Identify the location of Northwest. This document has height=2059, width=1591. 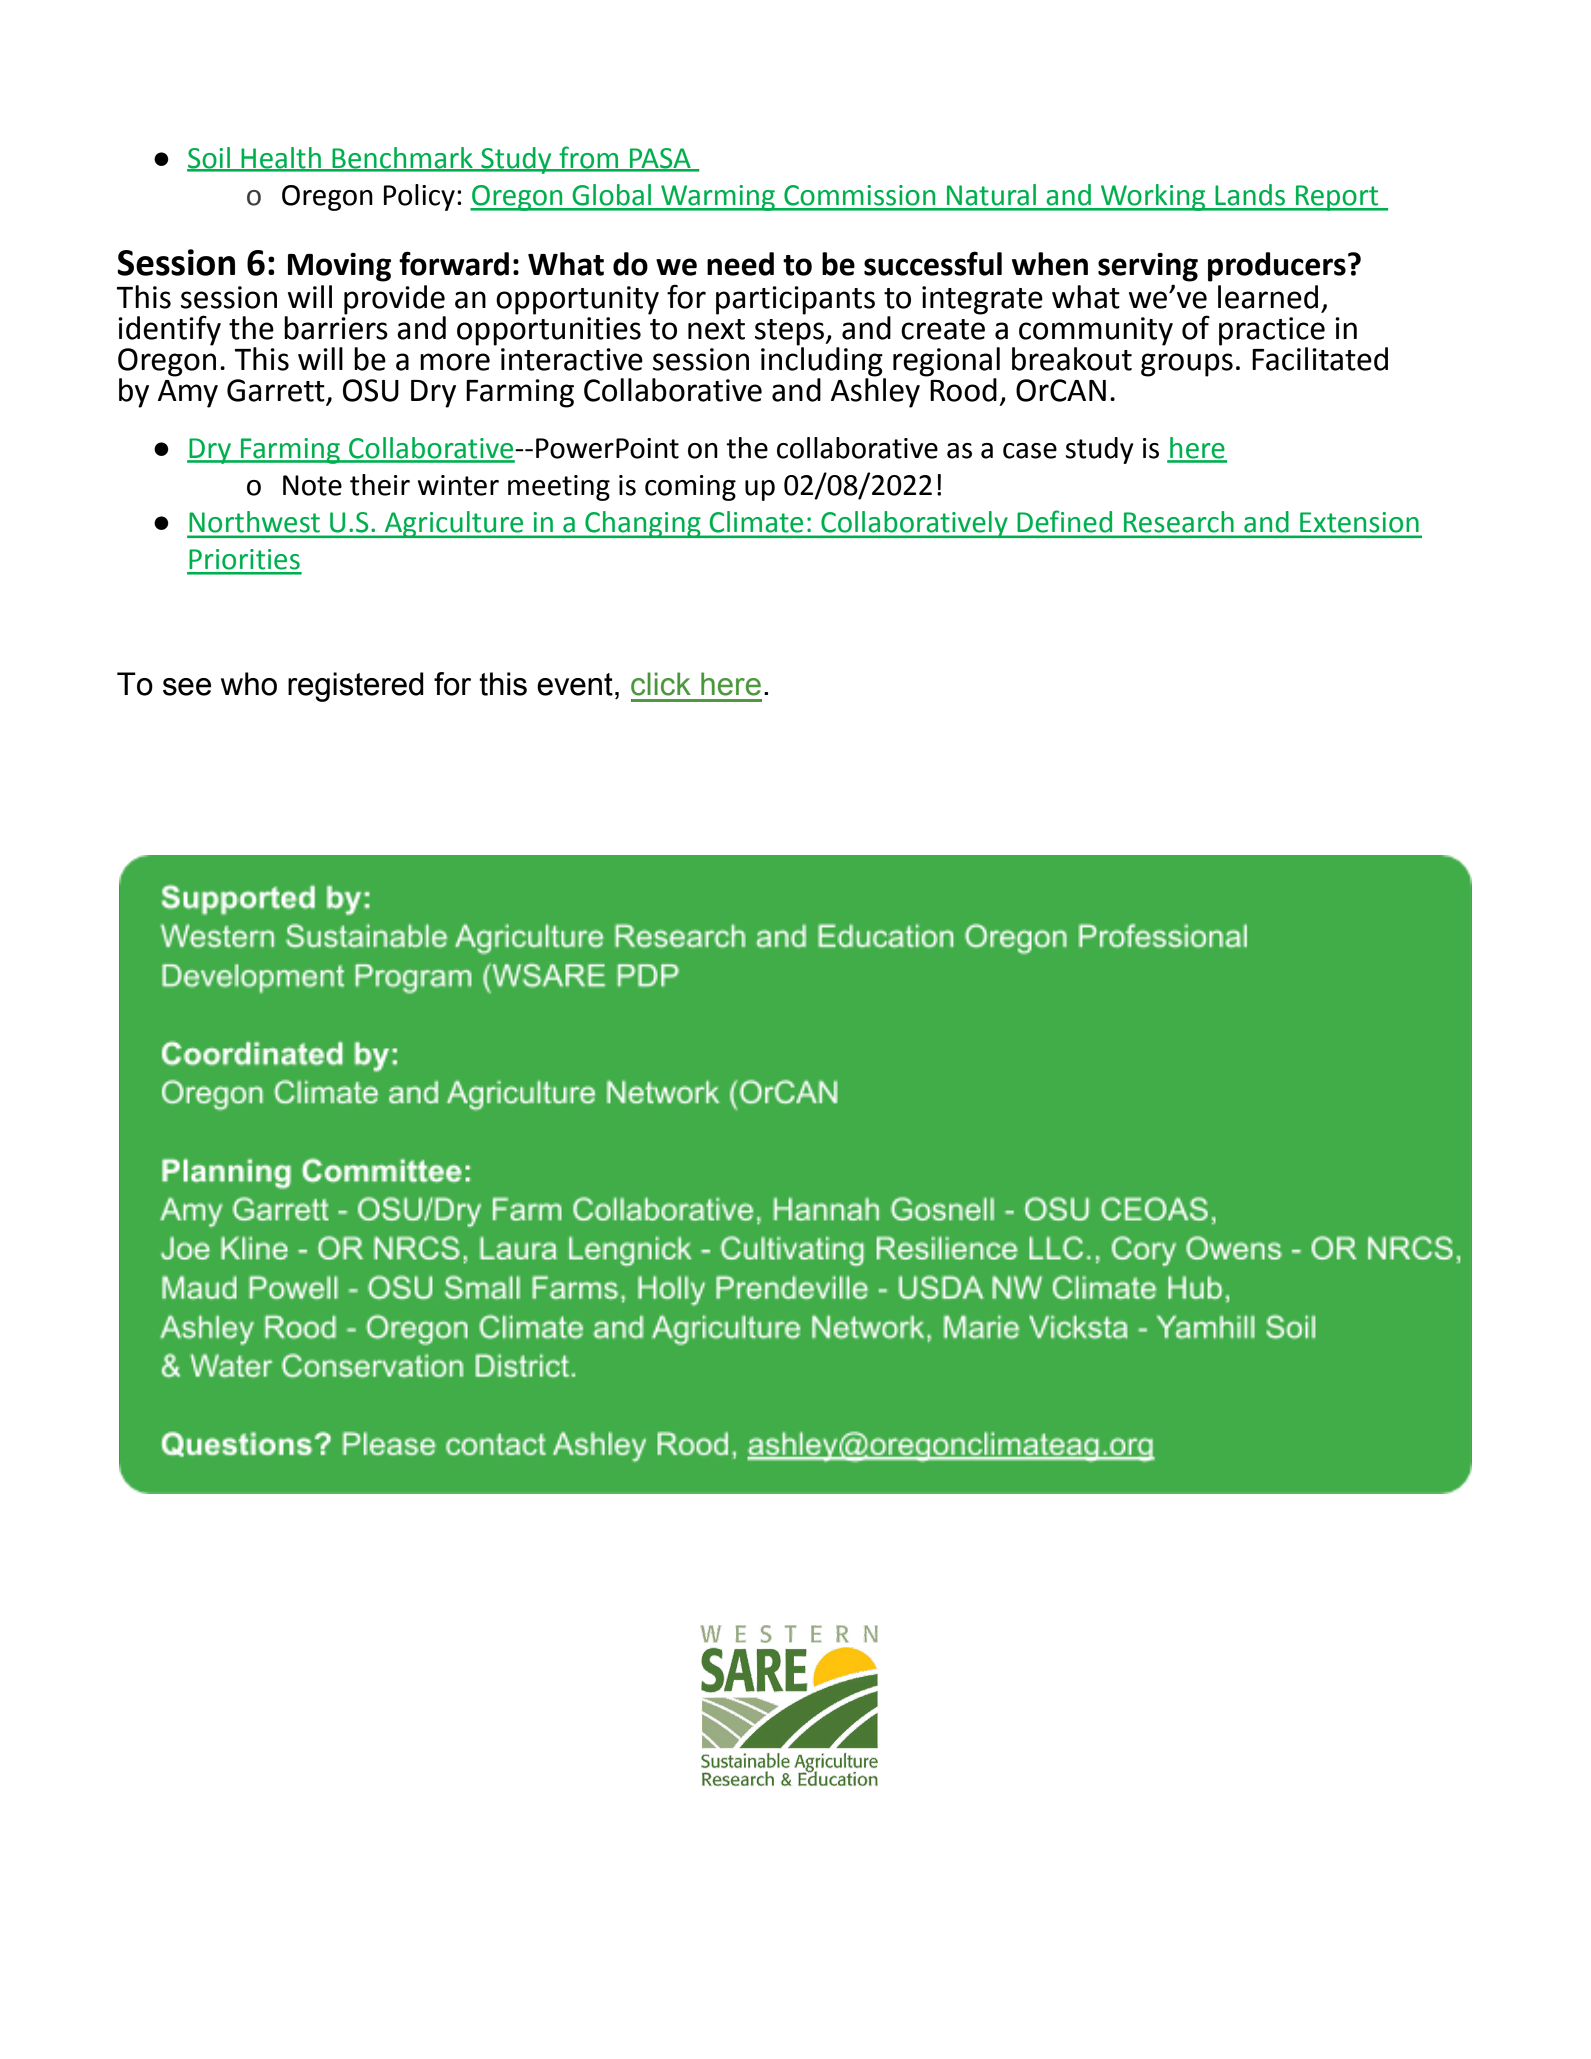
(255, 522).
